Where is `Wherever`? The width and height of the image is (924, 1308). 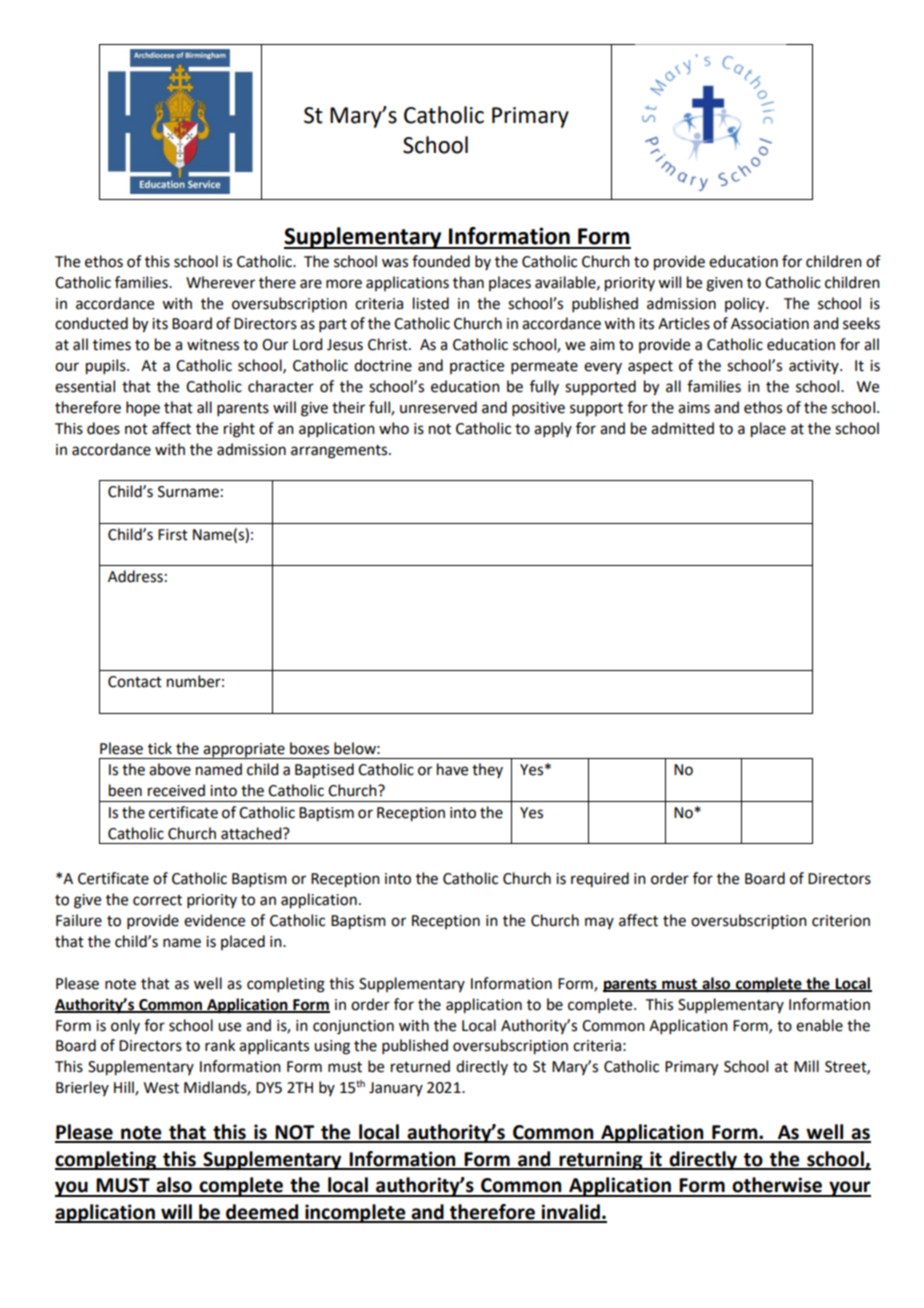
Wherever is located at coordinates (220, 282).
